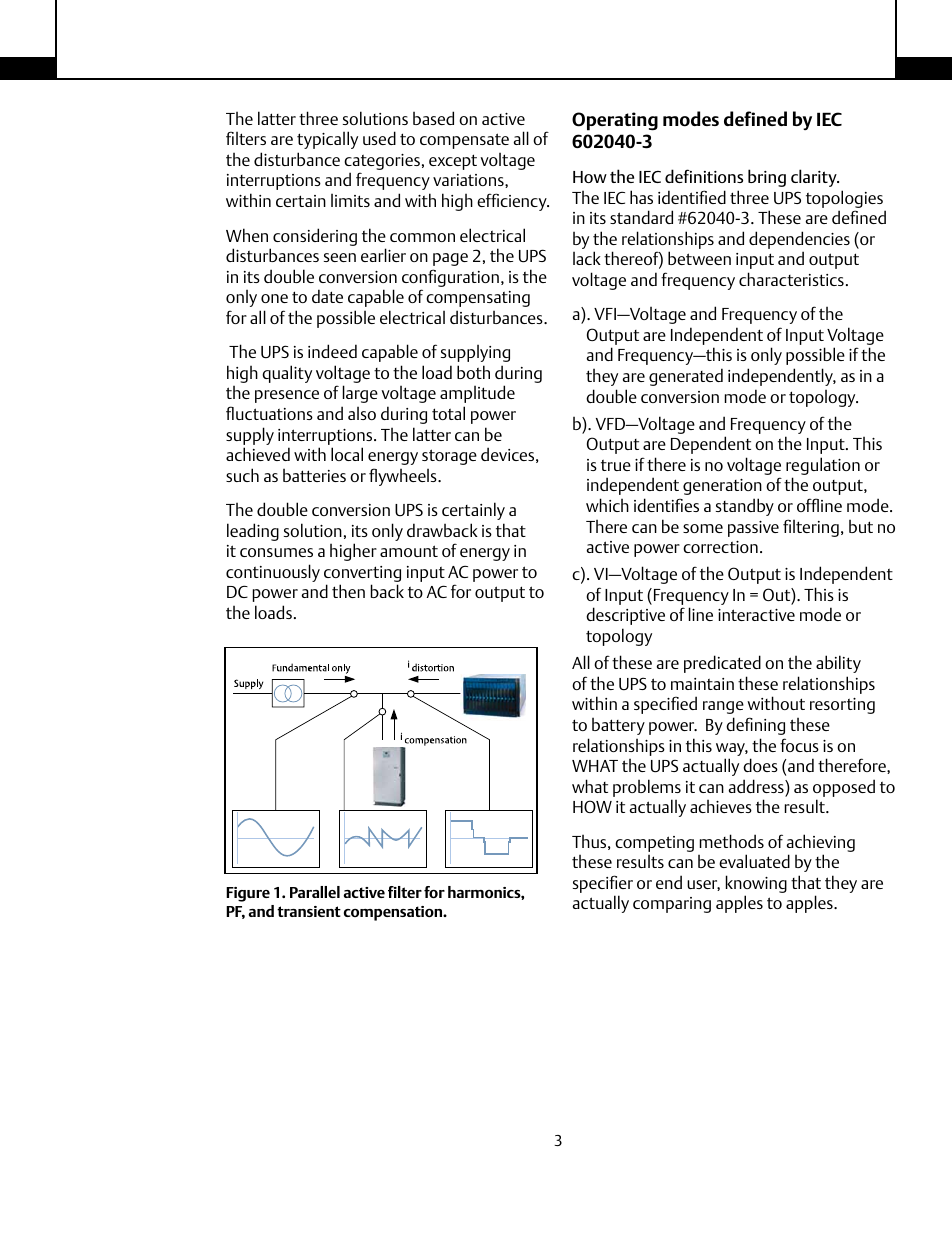 The image size is (952, 1233). What do you see at coordinates (615, 121) in the screenshot?
I see `Operating` at bounding box center [615, 121].
